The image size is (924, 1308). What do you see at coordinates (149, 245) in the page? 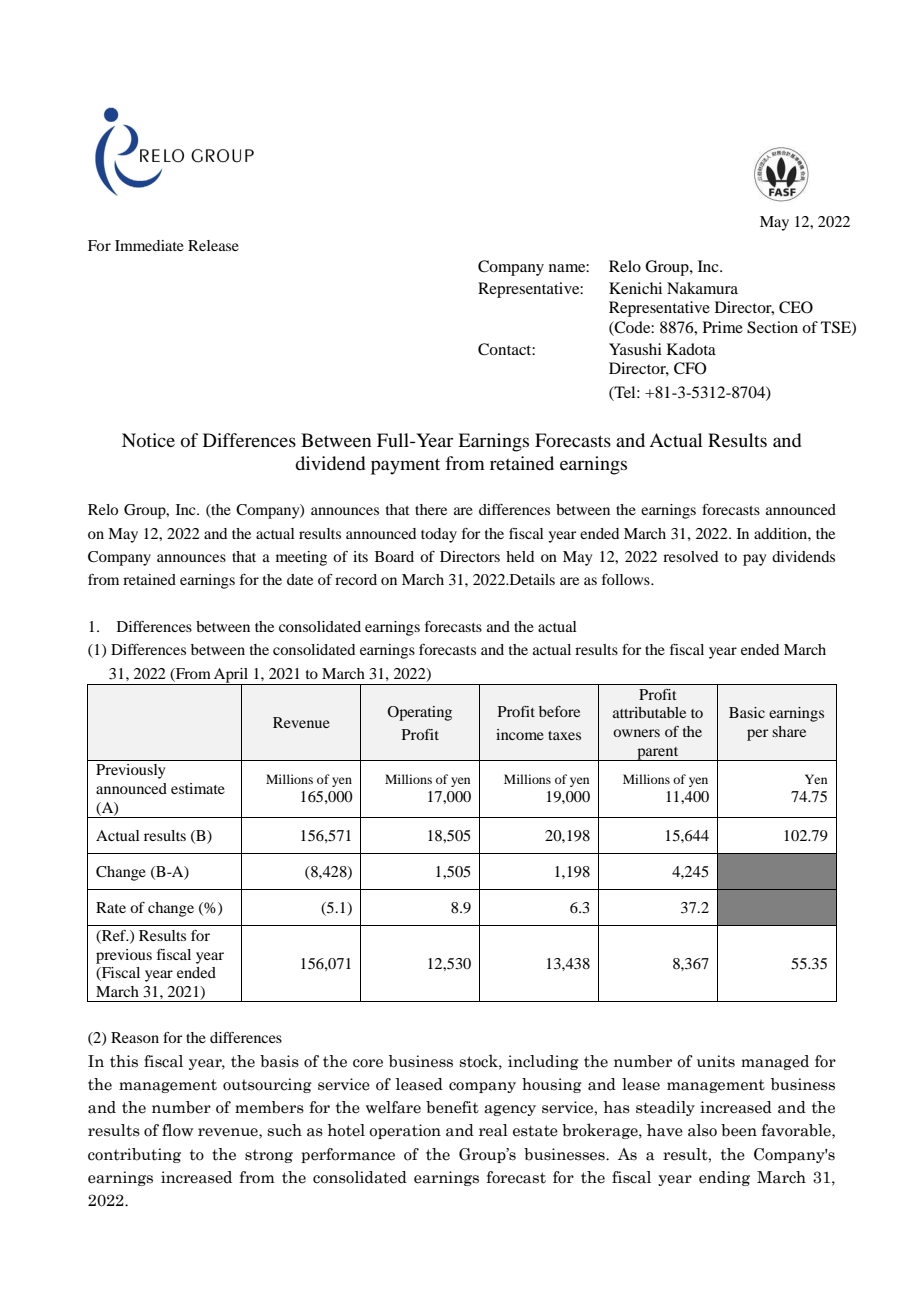
I see `Immediate` at bounding box center [149, 245].
